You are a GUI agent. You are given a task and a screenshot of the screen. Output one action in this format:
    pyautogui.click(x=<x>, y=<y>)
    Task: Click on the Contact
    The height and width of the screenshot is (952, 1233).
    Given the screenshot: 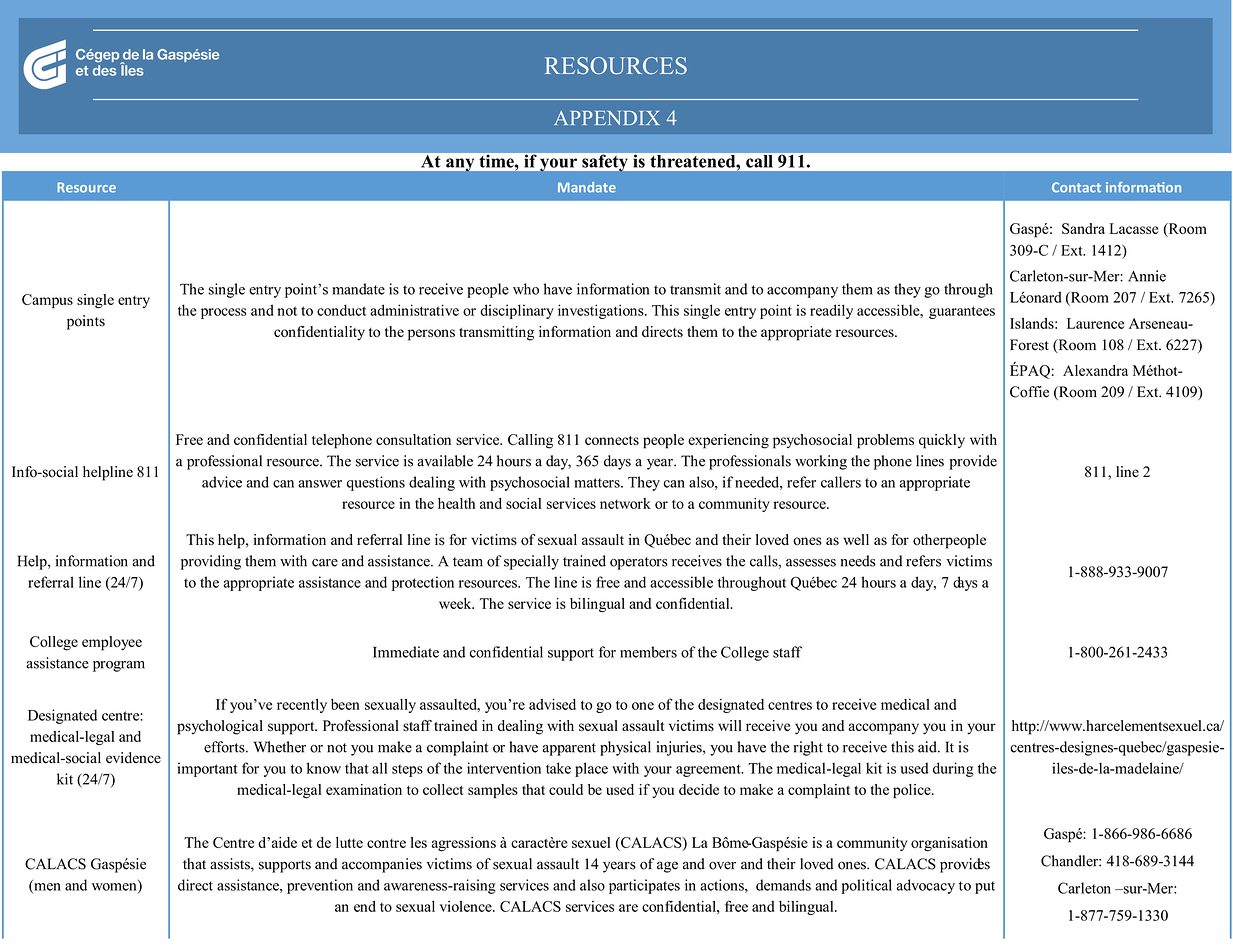 What is the action you would take?
    pyautogui.click(x=1076, y=187)
